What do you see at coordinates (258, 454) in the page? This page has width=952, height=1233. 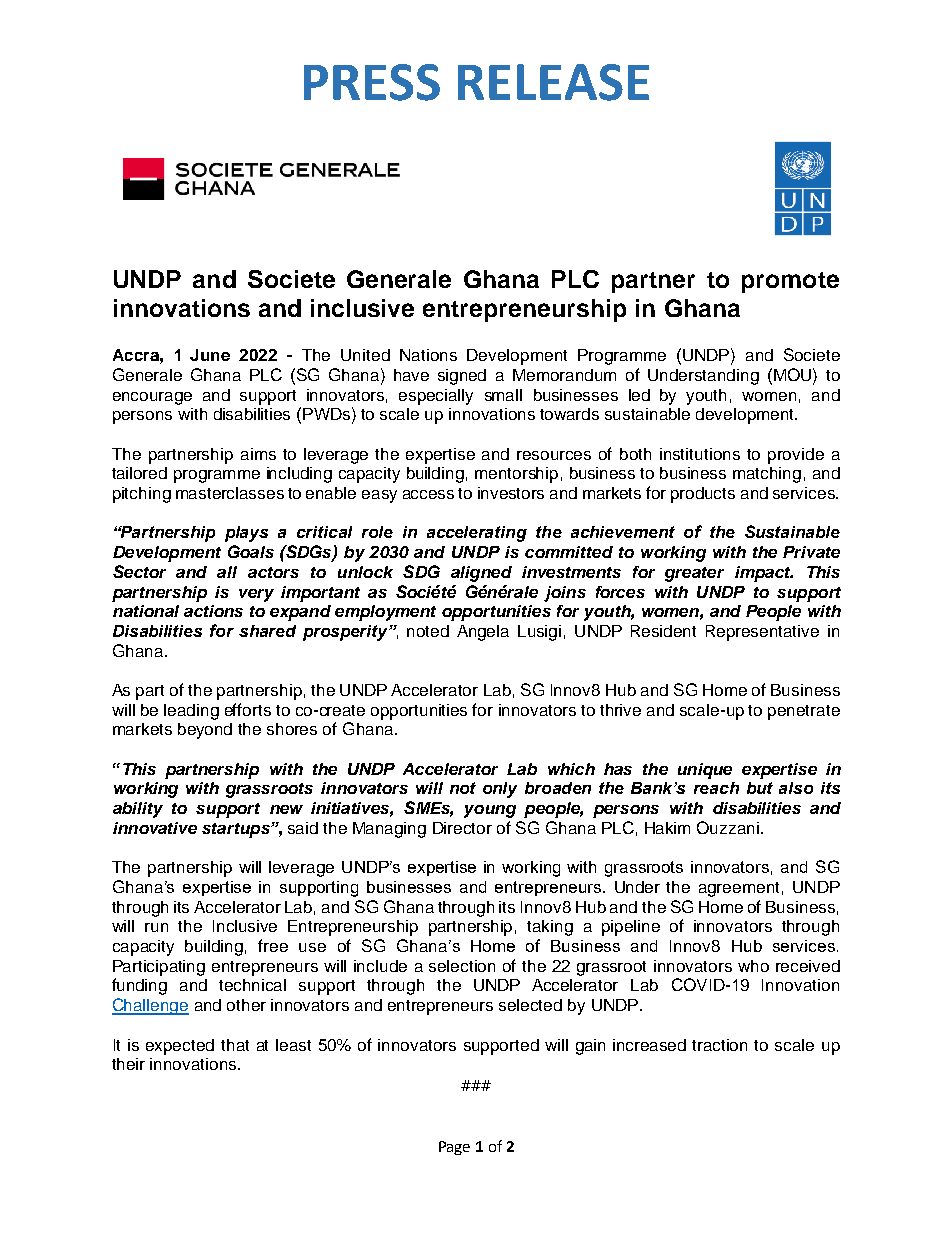 I see `aims` at bounding box center [258, 454].
